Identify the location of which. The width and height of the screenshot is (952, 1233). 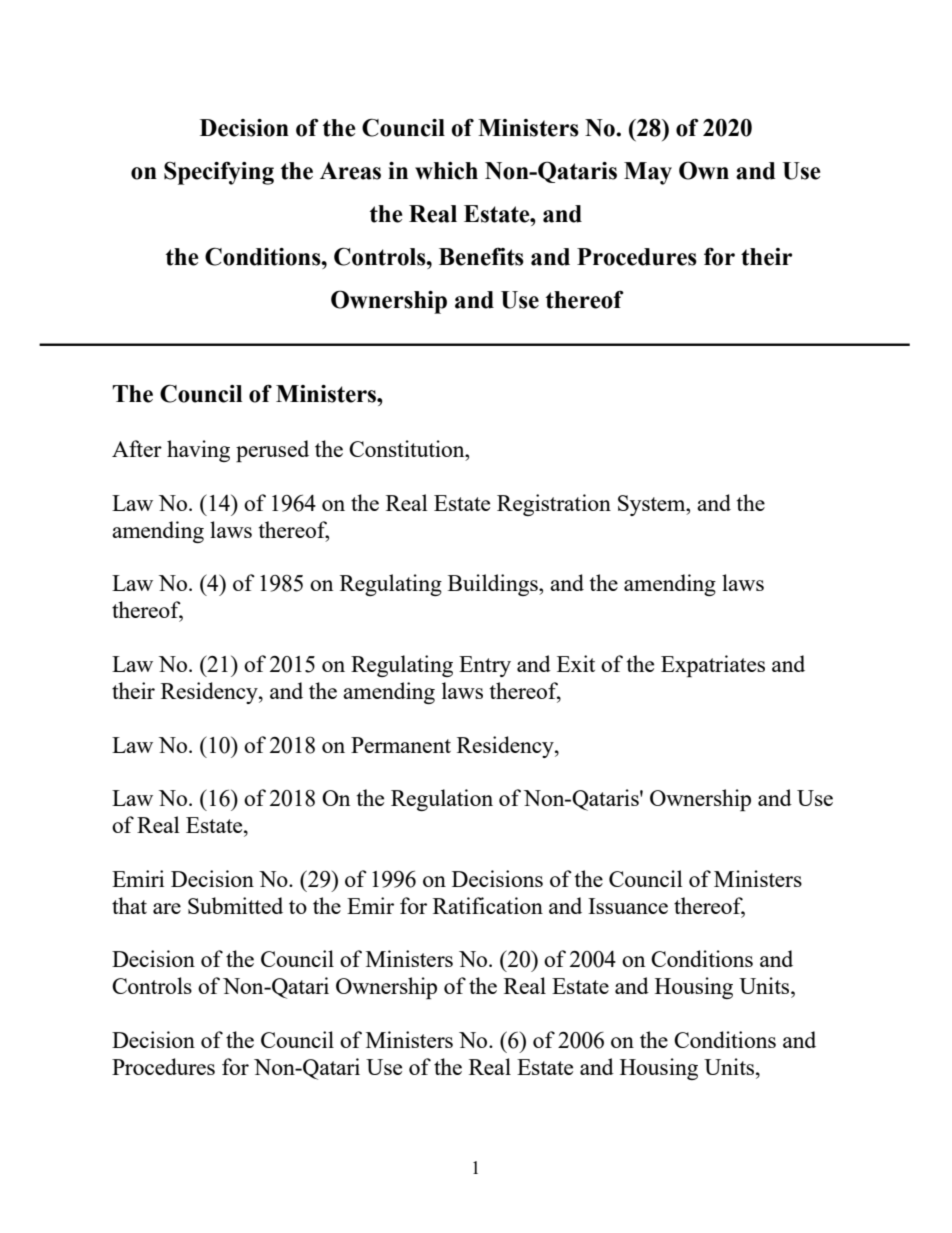
(446, 171).
